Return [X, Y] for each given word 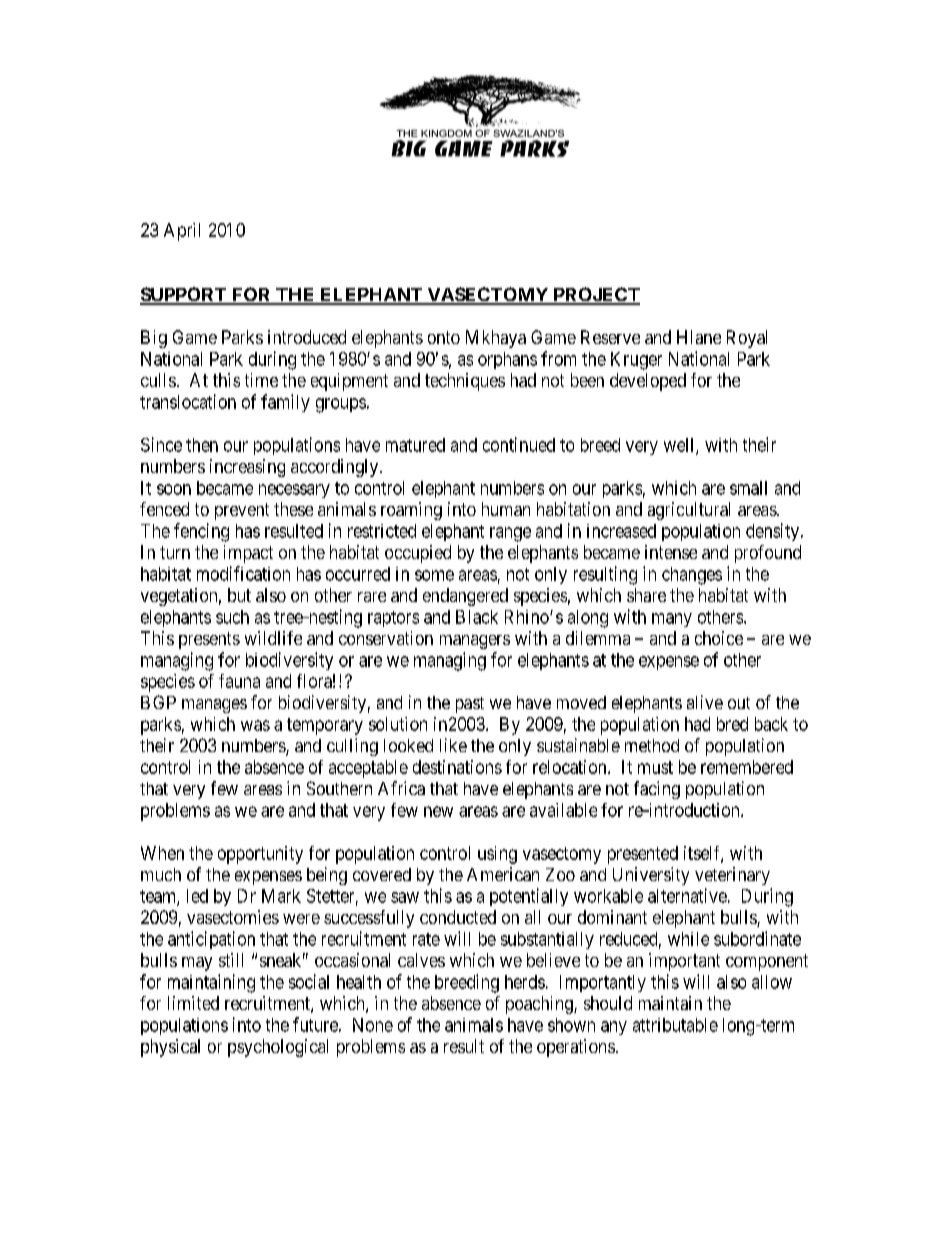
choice [719, 638]
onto [444, 337]
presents [209, 640]
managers [475, 642]
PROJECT [595, 295]
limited [193, 1003]
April [182, 232]
